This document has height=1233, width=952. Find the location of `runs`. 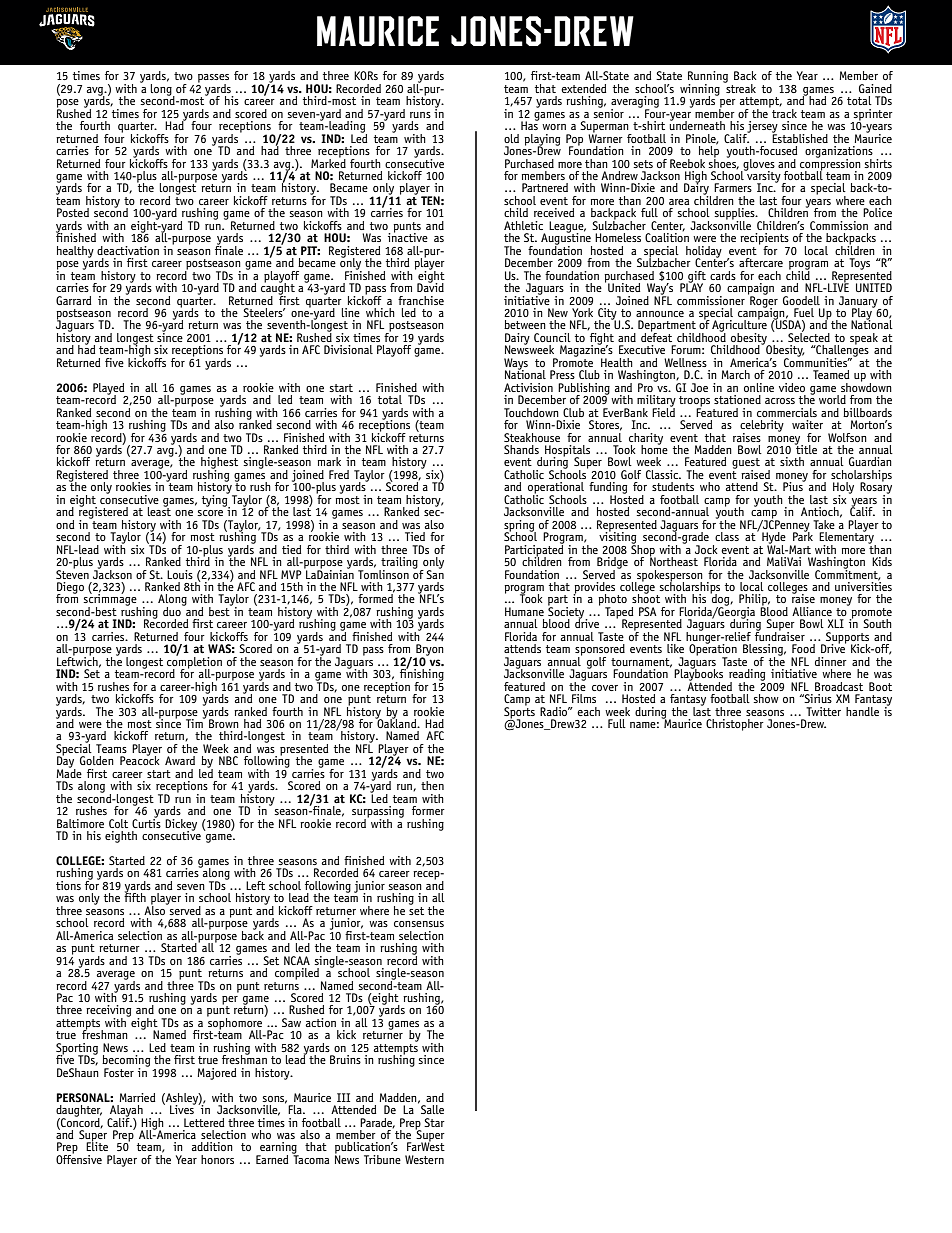

runs is located at coordinates (420, 115).
